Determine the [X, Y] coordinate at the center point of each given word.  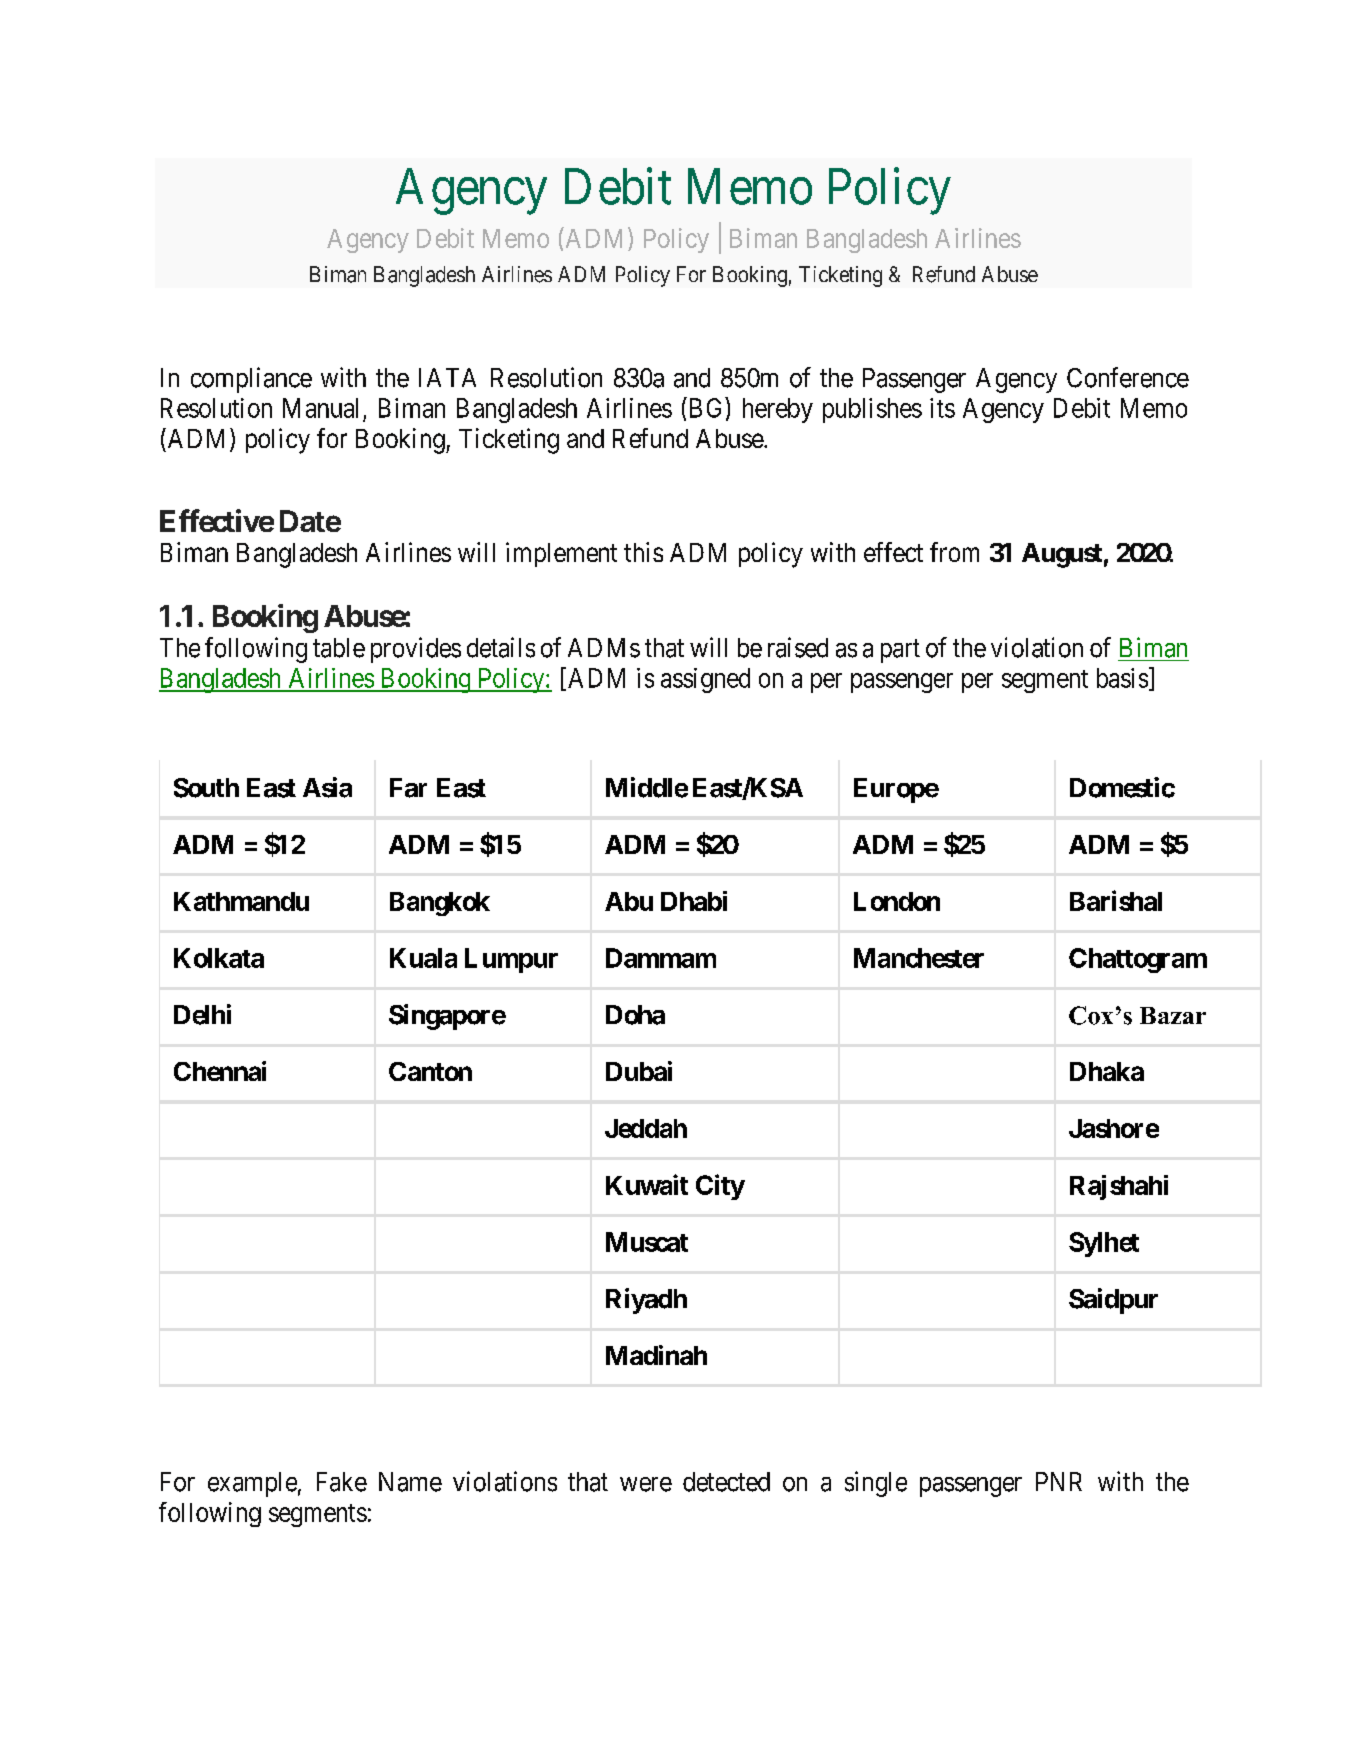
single [876, 1484]
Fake [342, 1482]
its [942, 408]
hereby [778, 410]
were [646, 1484]
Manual [320, 408]
